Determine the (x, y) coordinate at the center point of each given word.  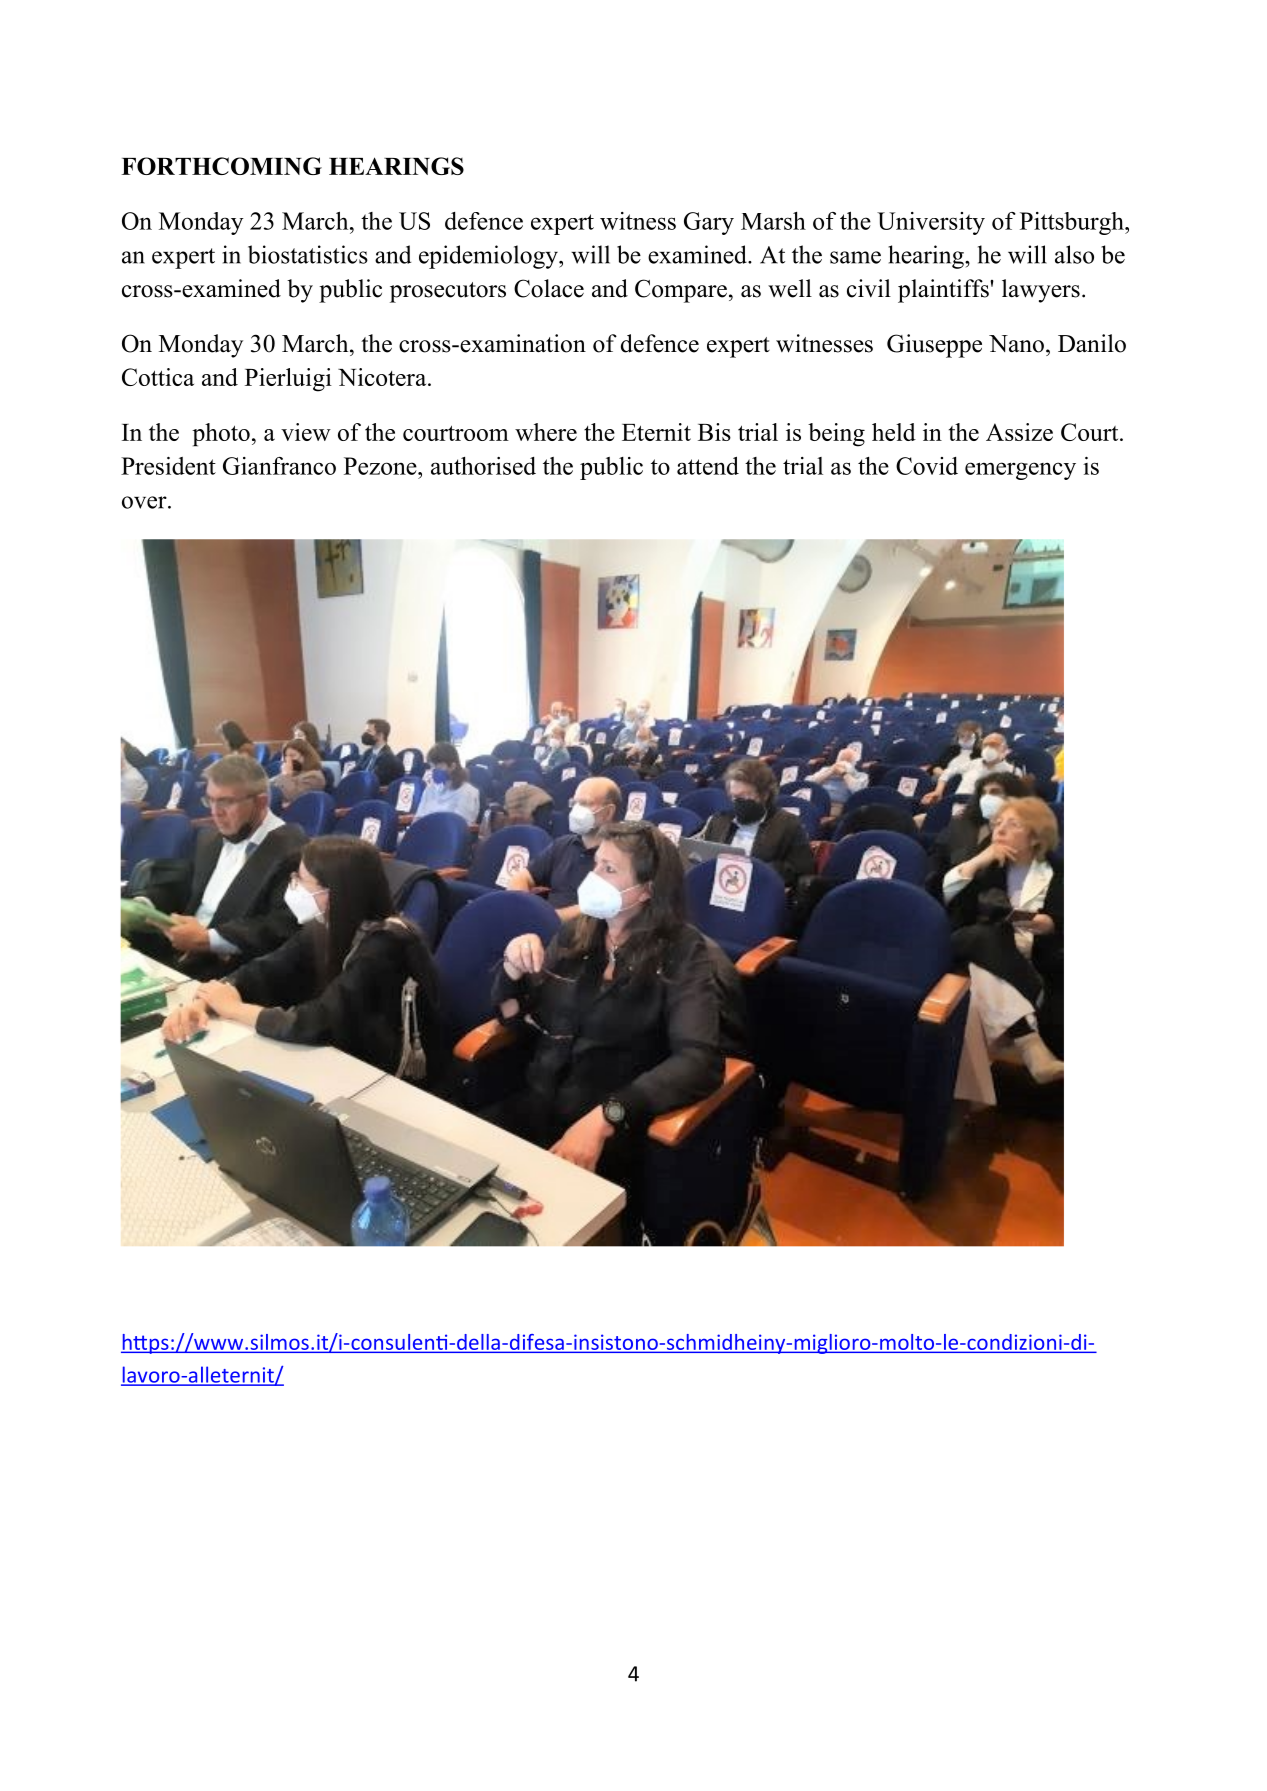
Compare (681, 291)
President (168, 466)
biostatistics (308, 254)
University (931, 223)
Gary (709, 223)
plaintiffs (944, 291)
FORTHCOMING (221, 166)
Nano (1016, 344)
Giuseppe (934, 346)
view (306, 432)
